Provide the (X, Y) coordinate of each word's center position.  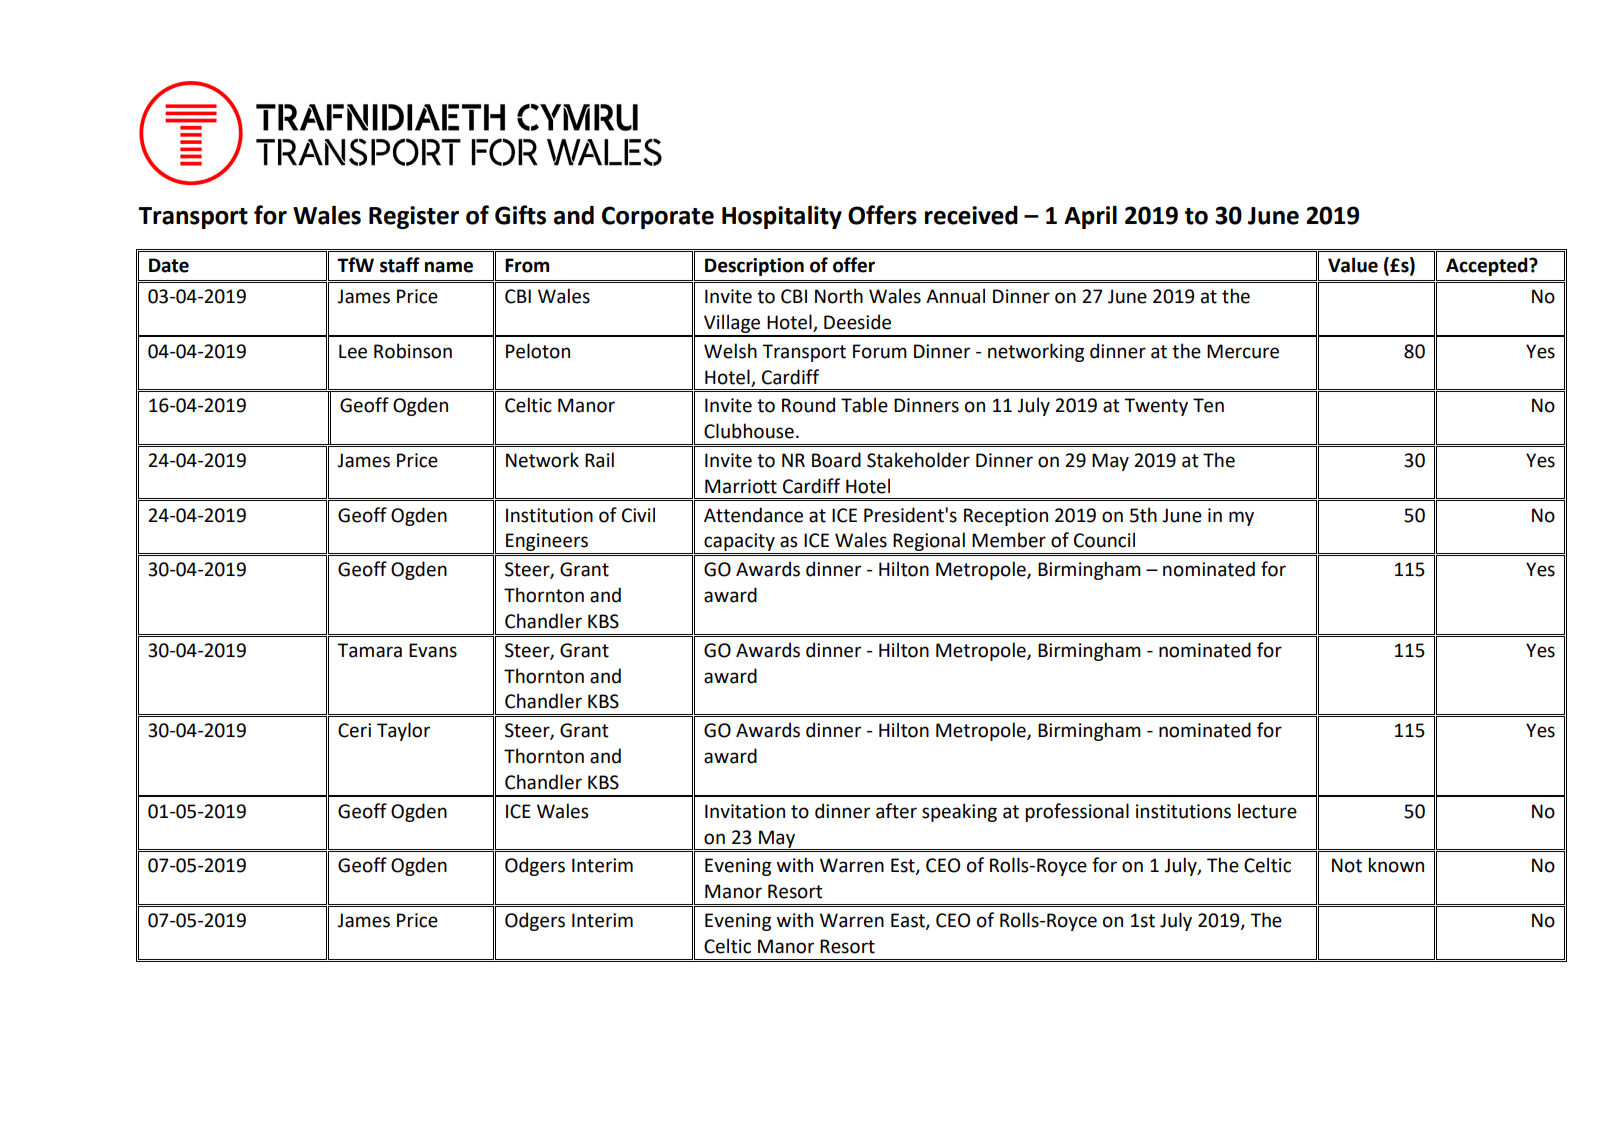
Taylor (403, 731)
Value (1353, 265)
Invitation (745, 811)
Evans (433, 650)
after (896, 811)
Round (808, 405)
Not (1347, 865)
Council (1104, 540)
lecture (1267, 811)
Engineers (547, 543)
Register (414, 217)
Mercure (1243, 351)
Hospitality (782, 217)
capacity (739, 543)
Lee (353, 351)
